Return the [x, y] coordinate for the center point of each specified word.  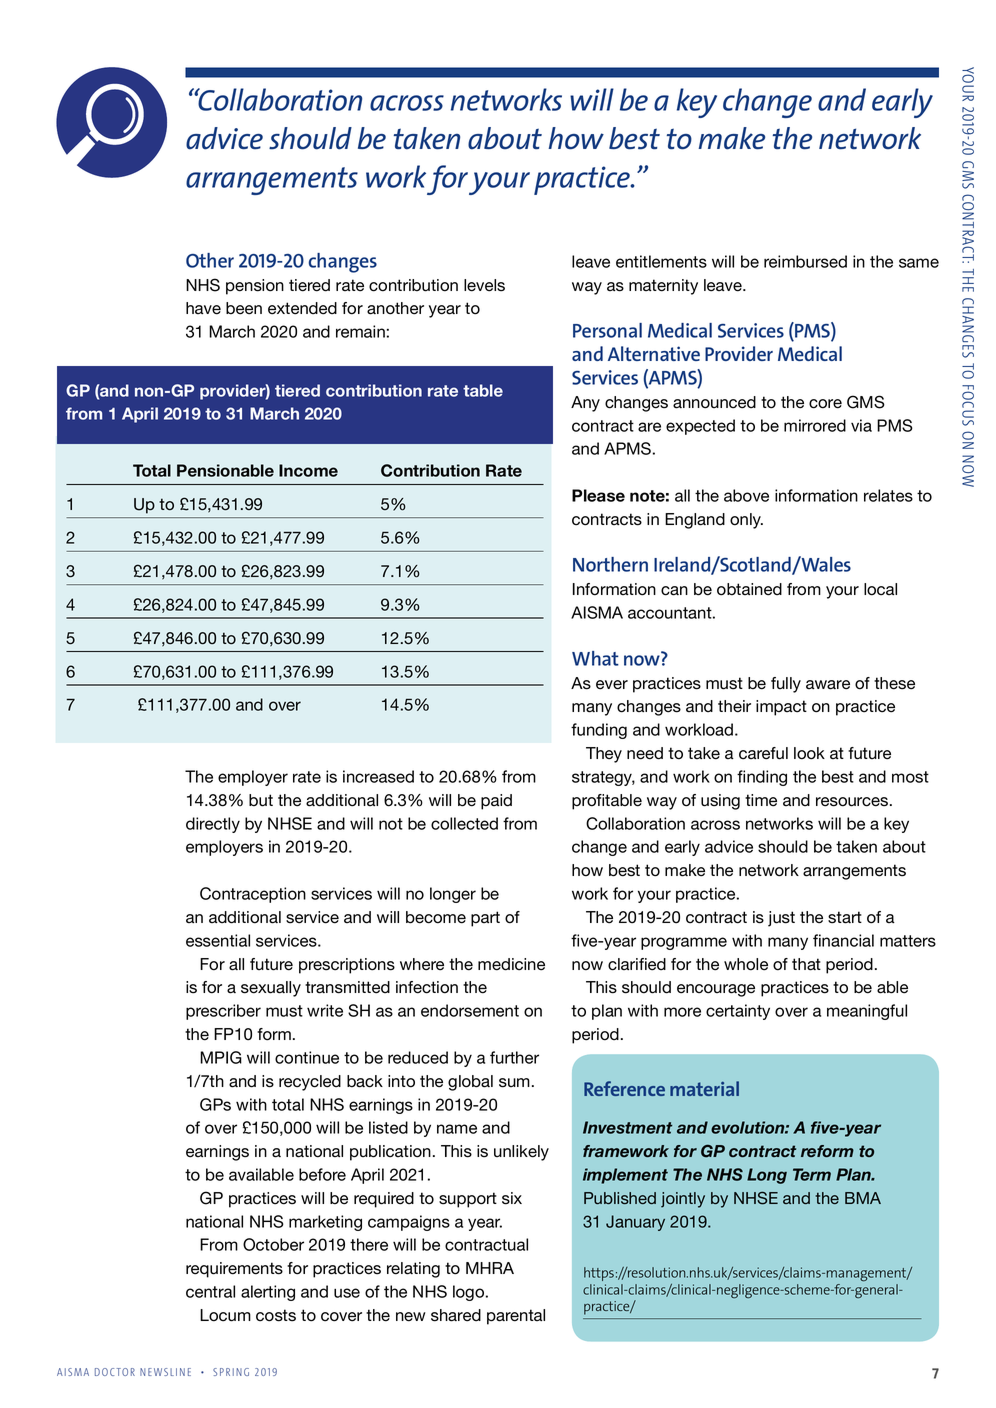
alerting [268, 1293]
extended [302, 308]
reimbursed [805, 261]
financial [843, 940]
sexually [271, 989]
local [880, 589]
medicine [511, 964]
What [595, 658]
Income [308, 470]
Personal [607, 330]
